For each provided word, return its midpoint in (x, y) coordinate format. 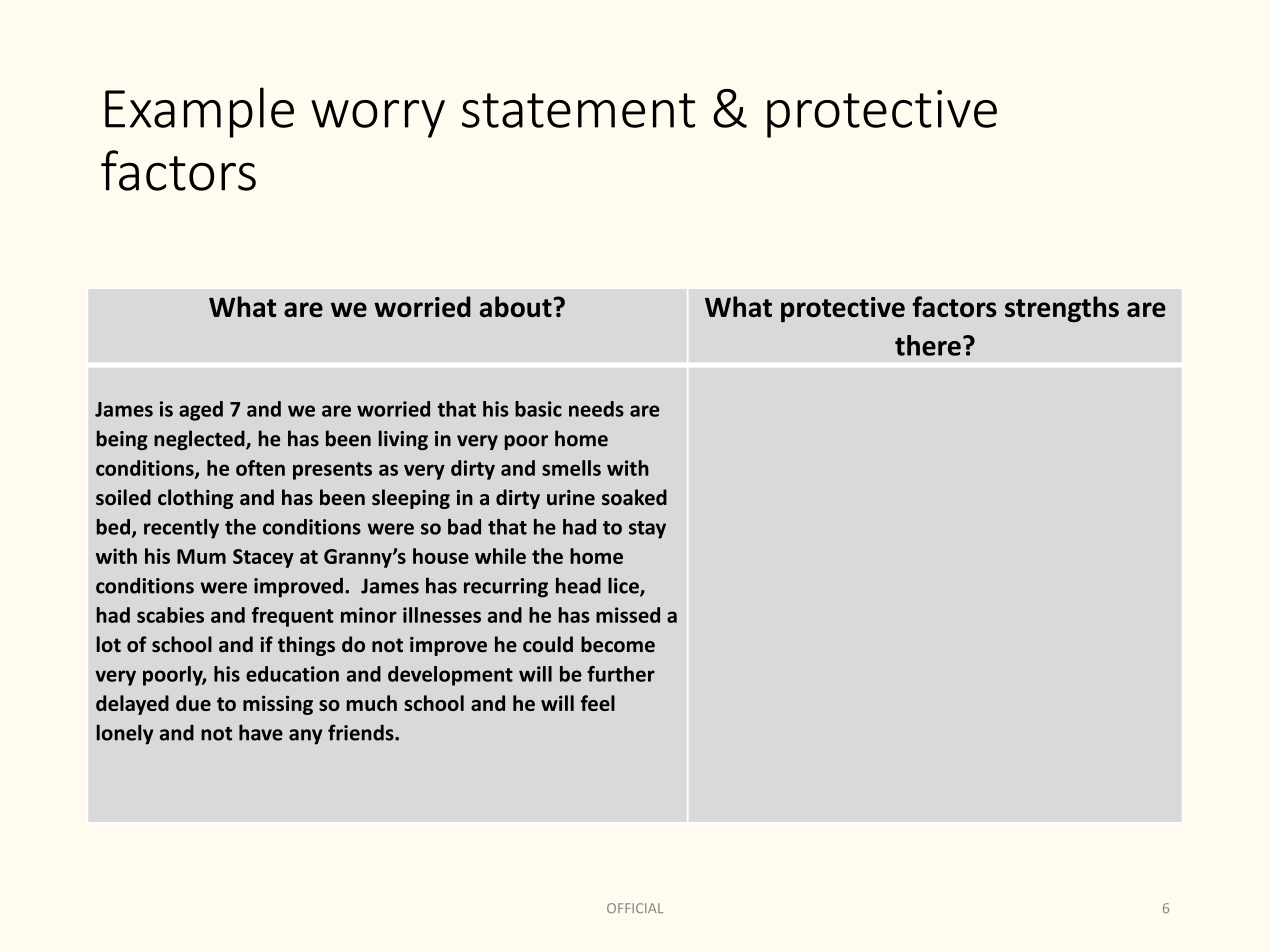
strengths (1062, 309)
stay (647, 530)
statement (578, 110)
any (305, 737)
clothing (196, 499)
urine (571, 498)
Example (199, 112)
